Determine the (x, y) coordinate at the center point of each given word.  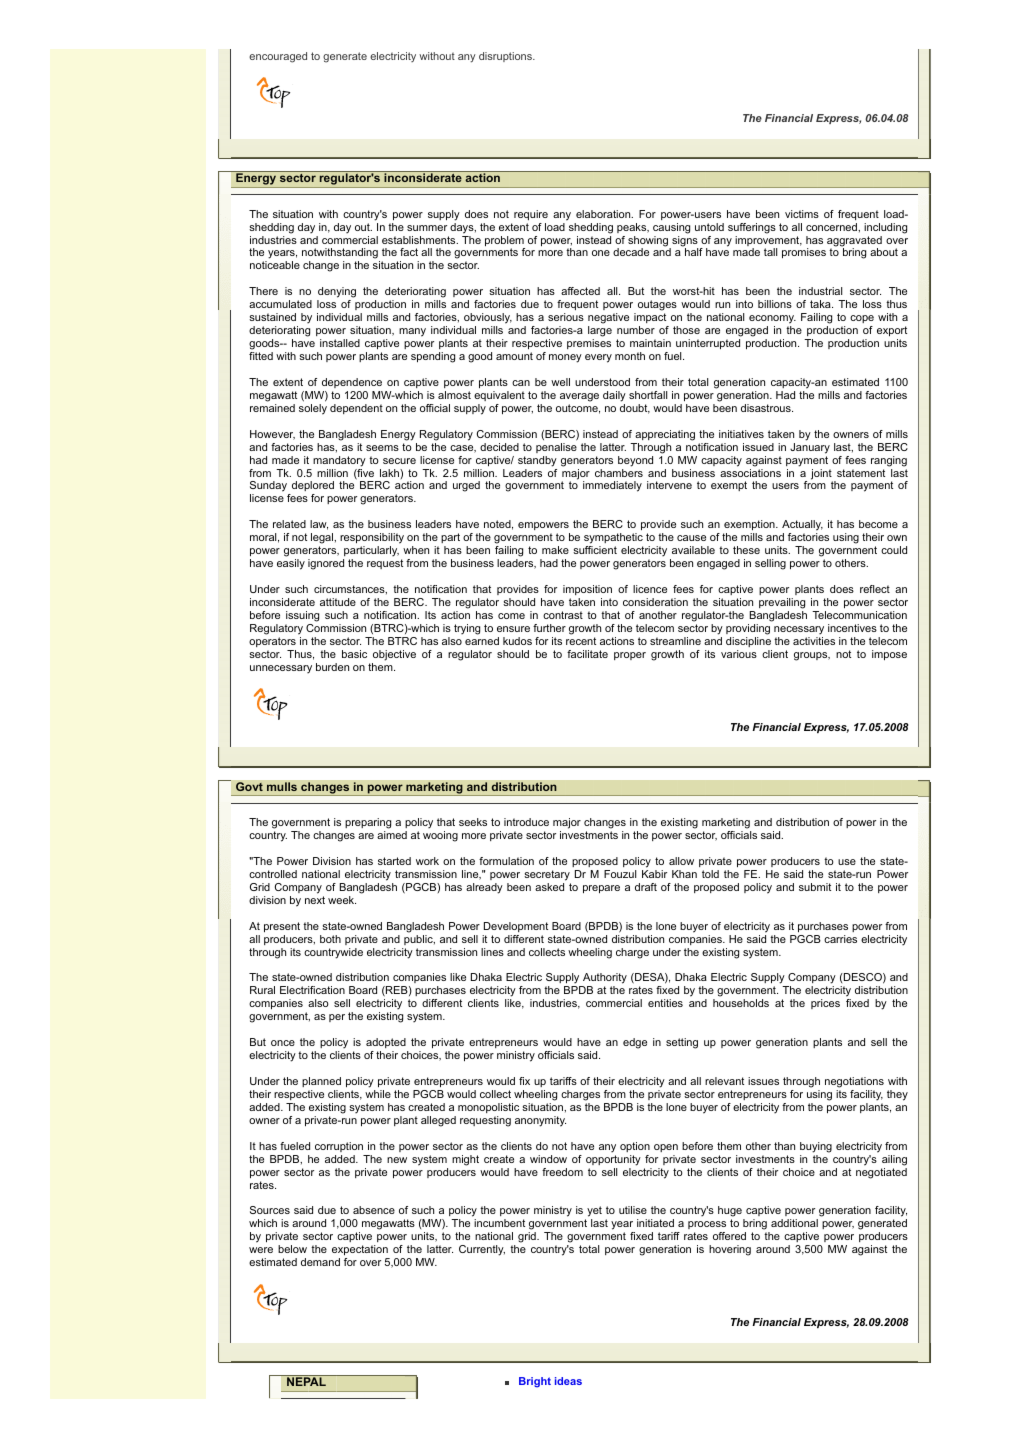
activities (814, 641)
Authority (604, 980)
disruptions (506, 57)
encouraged (278, 57)
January (810, 448)
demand (320, 1262)
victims (802, 214)
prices (825, 1004)
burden (332, 667)
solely (313, 409)
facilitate (587, 654)
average (579, 397)
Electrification (312, 990)
